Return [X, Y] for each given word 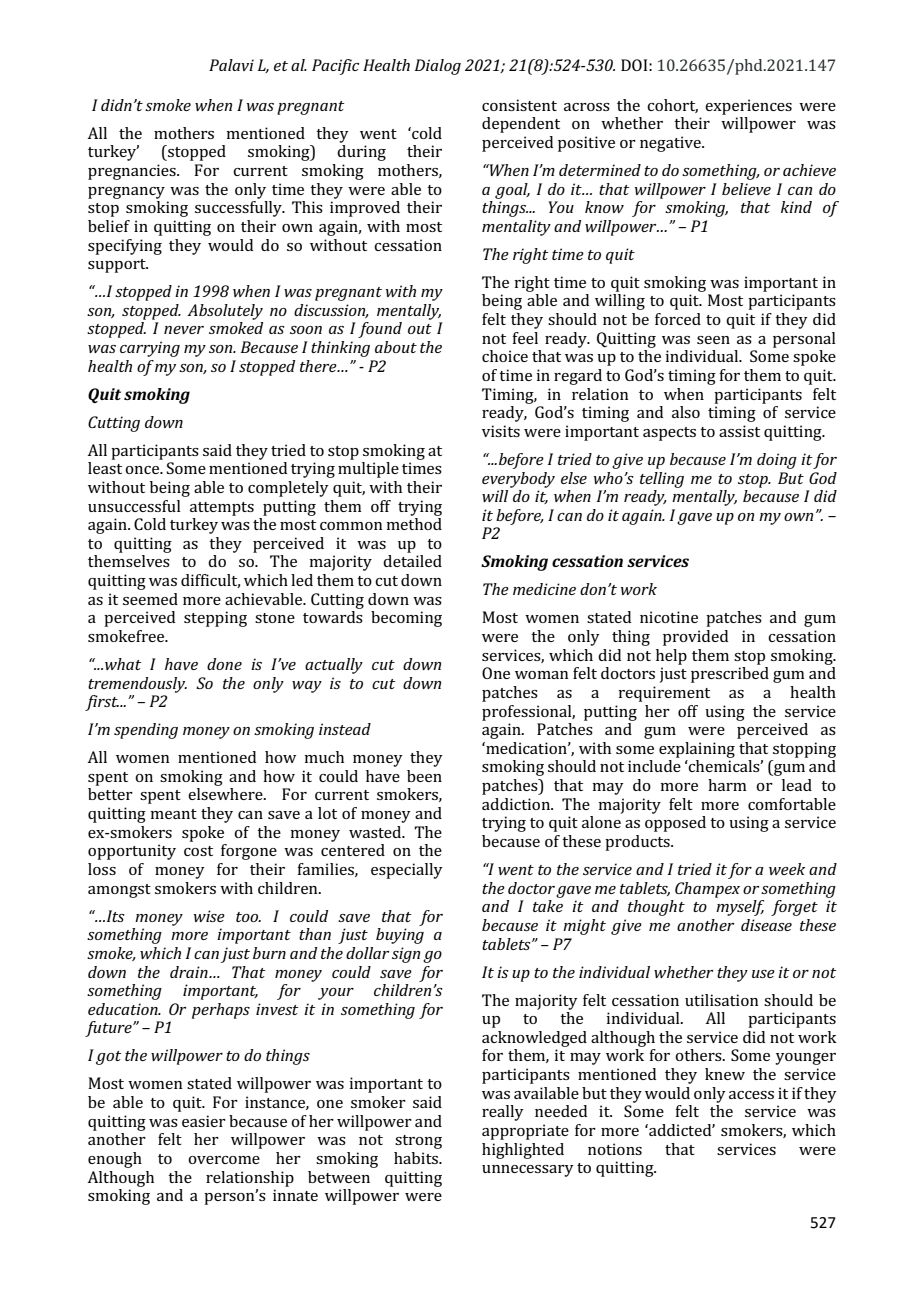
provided [695, 638]
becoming [406, 619]
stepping [215, 619]
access [751, 1095]
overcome [224, 1160]
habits [417, 1158]
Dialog [438, 67]
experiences [748, 107]
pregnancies [133, 172]
